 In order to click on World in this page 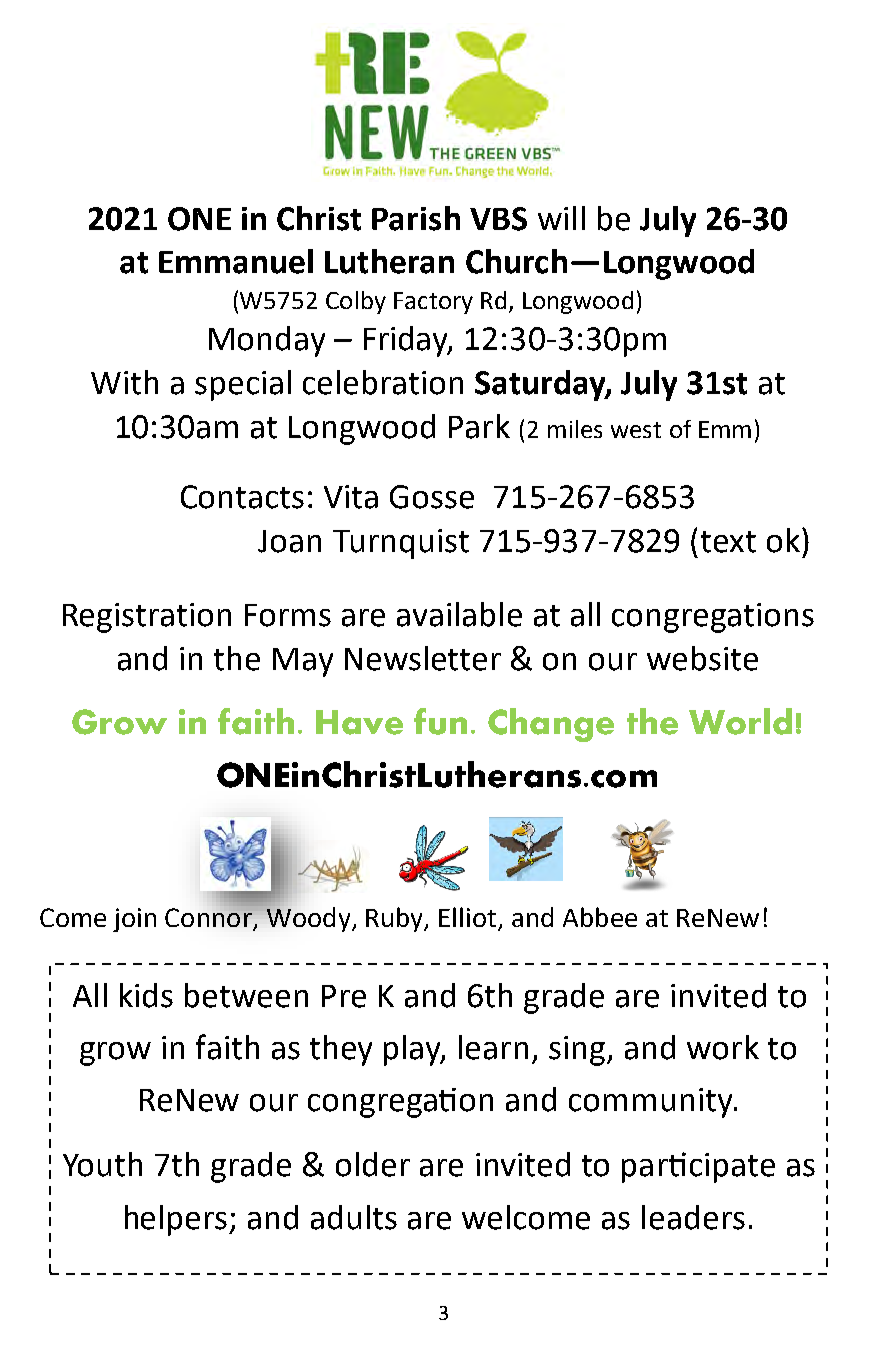, I will do `click(740, 721)`.
